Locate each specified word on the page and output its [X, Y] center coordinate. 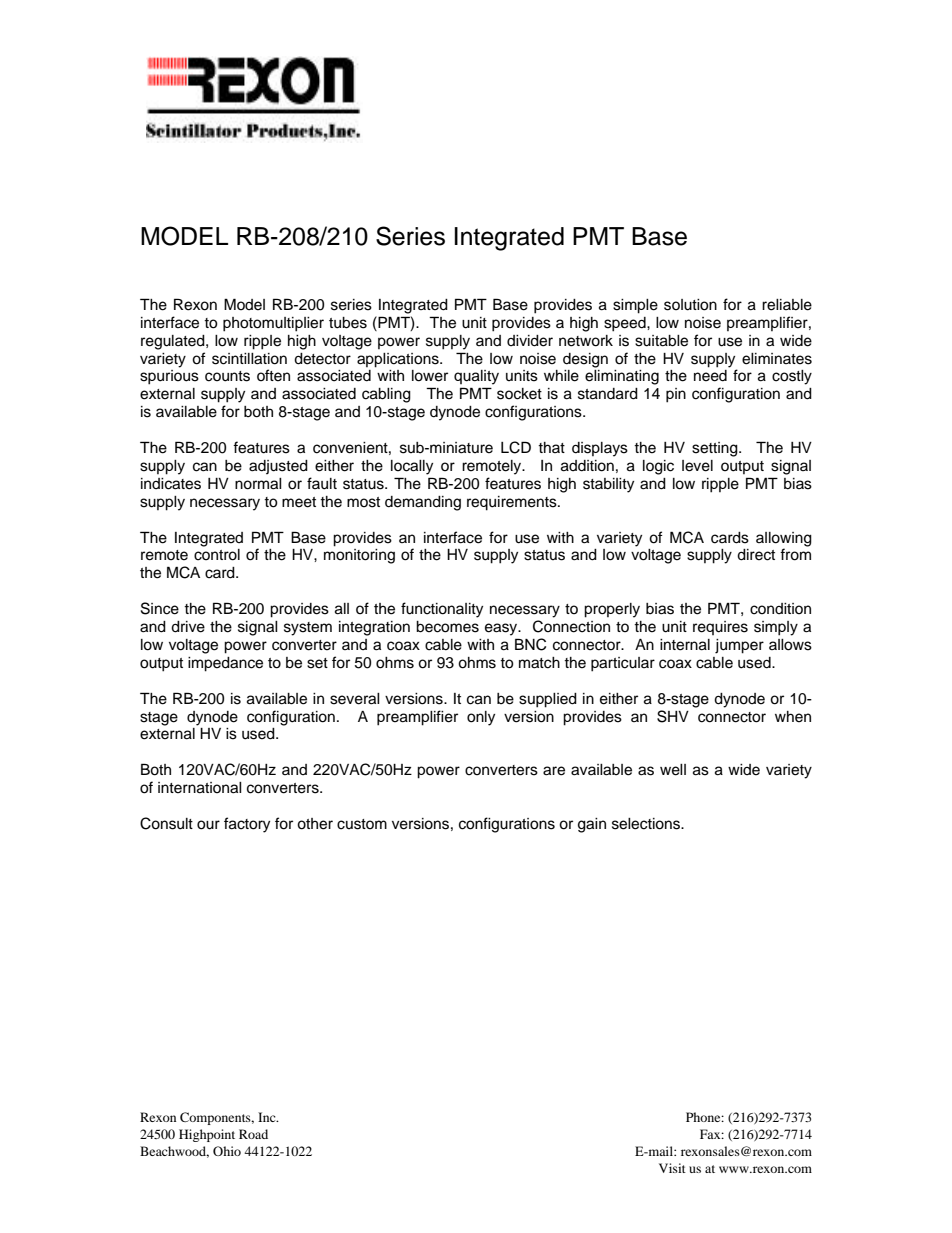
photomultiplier [273, 324]
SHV [673, 716]
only [481, 718]
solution [690, 305]
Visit [672, 1168]
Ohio [227, 1151]
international [200, 788]
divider [530, 341]
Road [253, 1134]
